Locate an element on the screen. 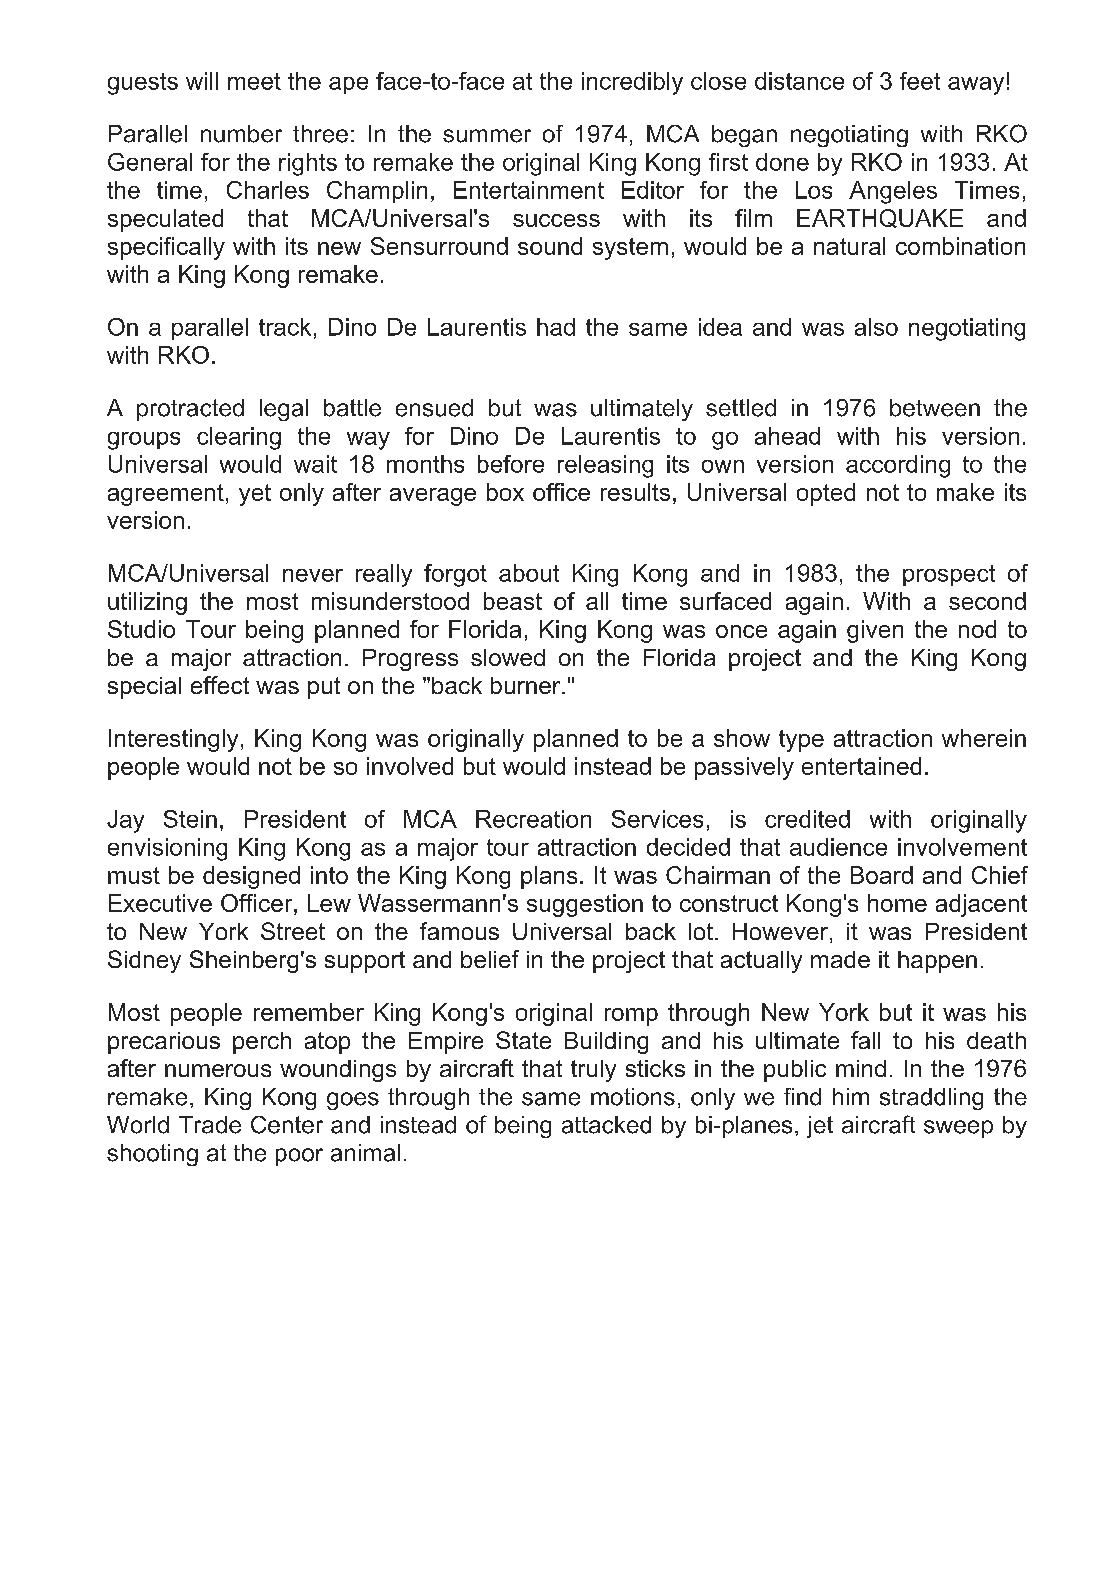 This screenshot has height=1585, width=1120. Recreation is located at coordinates (533, 819).
